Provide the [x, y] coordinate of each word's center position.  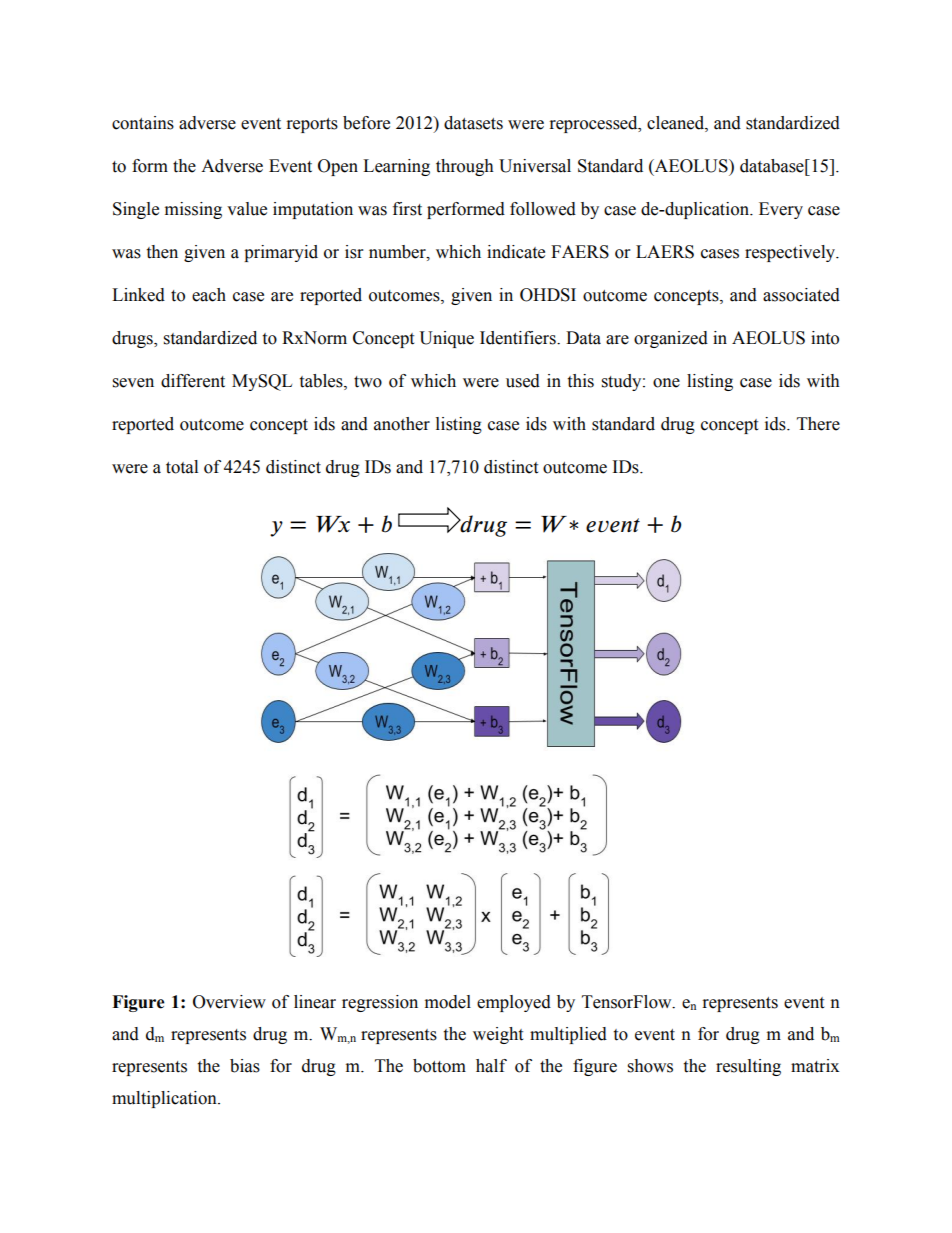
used [523, 381]
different [193, 381]
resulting [748, 1067]
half [491, 1066]
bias [245, 1066]
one [666, 383]
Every [781, 210]
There [818, 424]
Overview [229, 1002]
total [182, 467]
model [448, 1002]
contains [143, 123]
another [402, 424]
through [465, 167]
